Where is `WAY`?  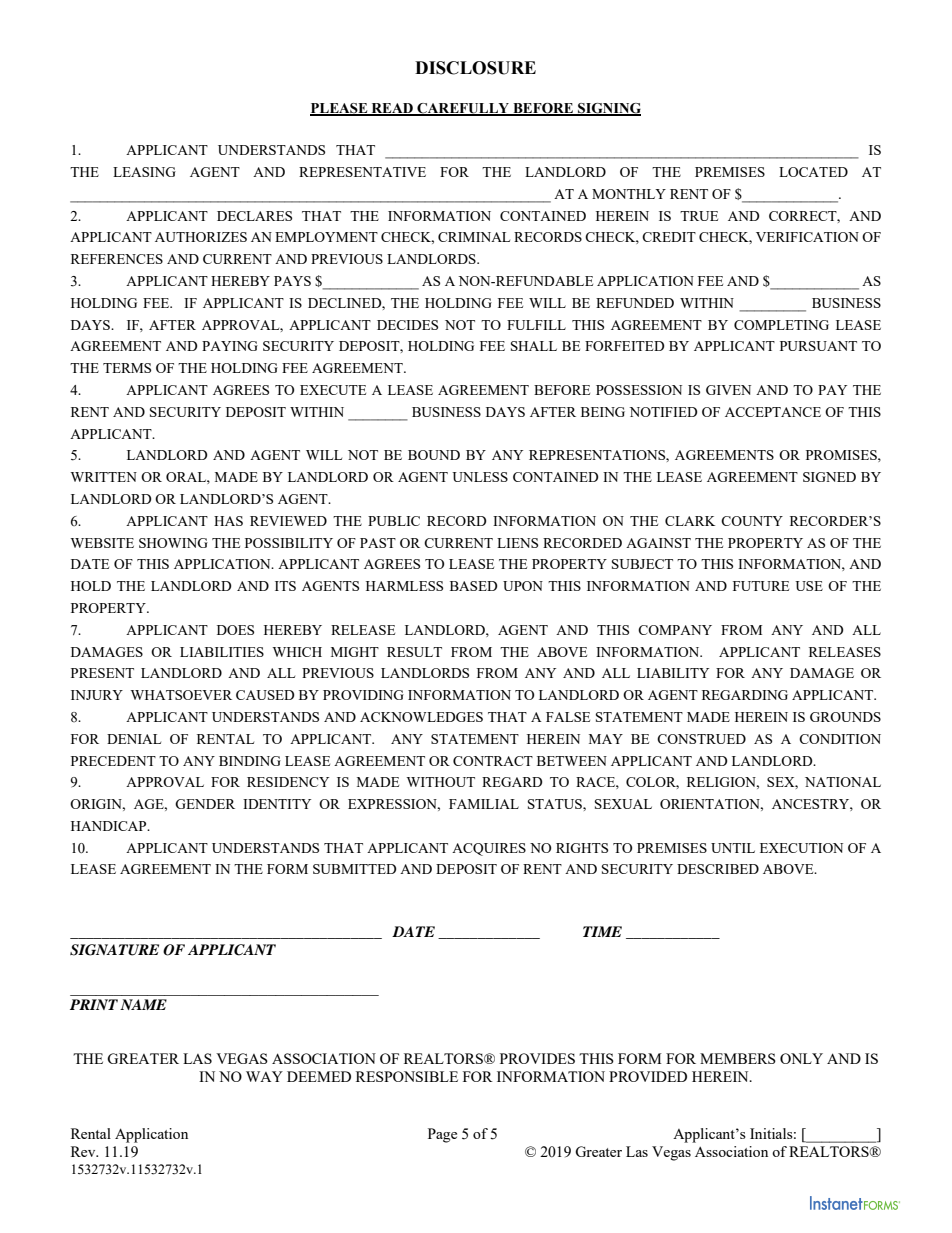 WAY is located at coordinates (264, 1076).
